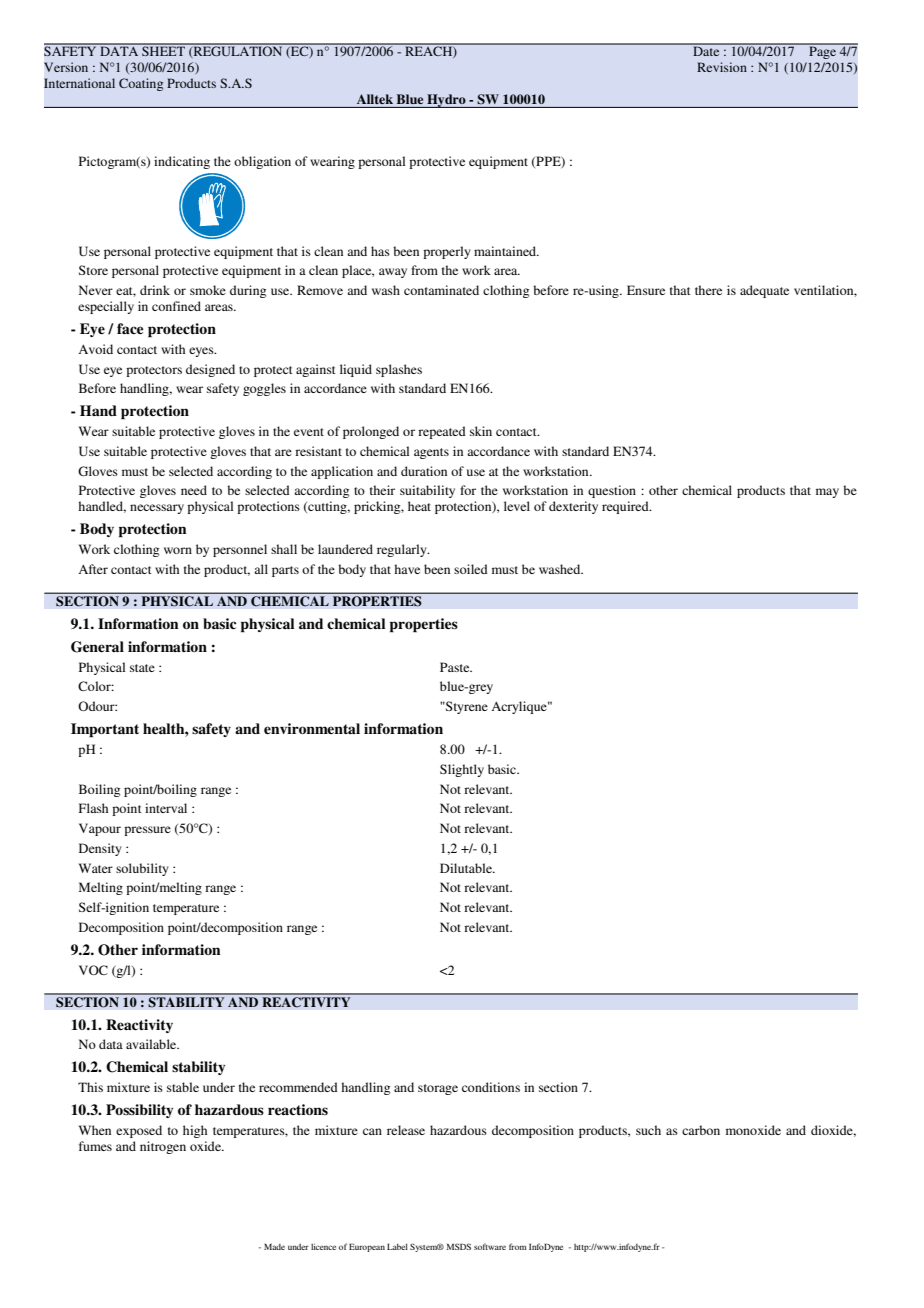 Image resolution: width=924 pixels, height=1308 pixels. What do you see at coordinates (446, 101) in the screenshot?
I see `Hydro` at bounding box center [446, 101].
